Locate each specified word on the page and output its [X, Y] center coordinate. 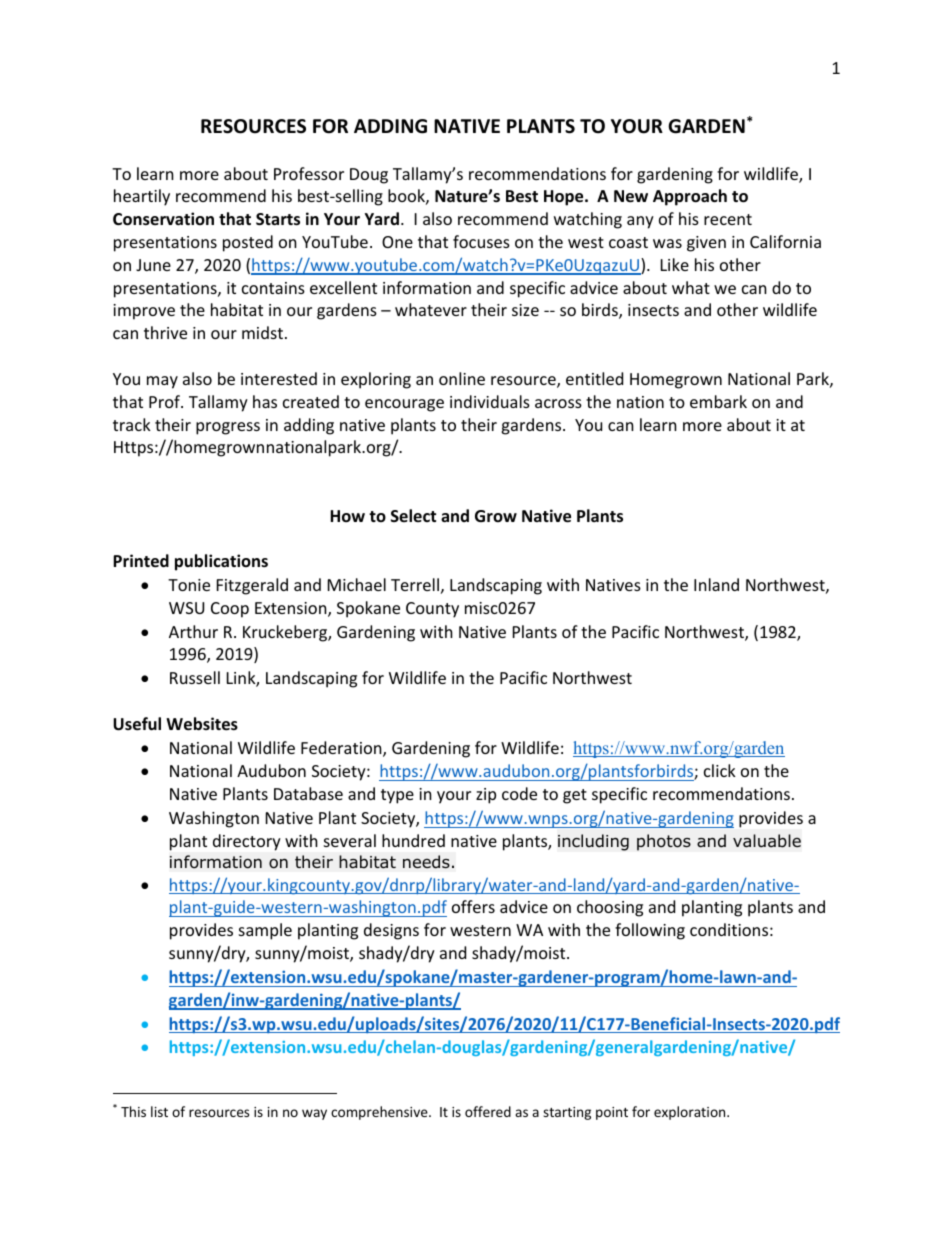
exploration [691, 1113]
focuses [481, 241]
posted [248, 243]
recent [728, 219]
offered [488, 1111]
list [159, 1111]
